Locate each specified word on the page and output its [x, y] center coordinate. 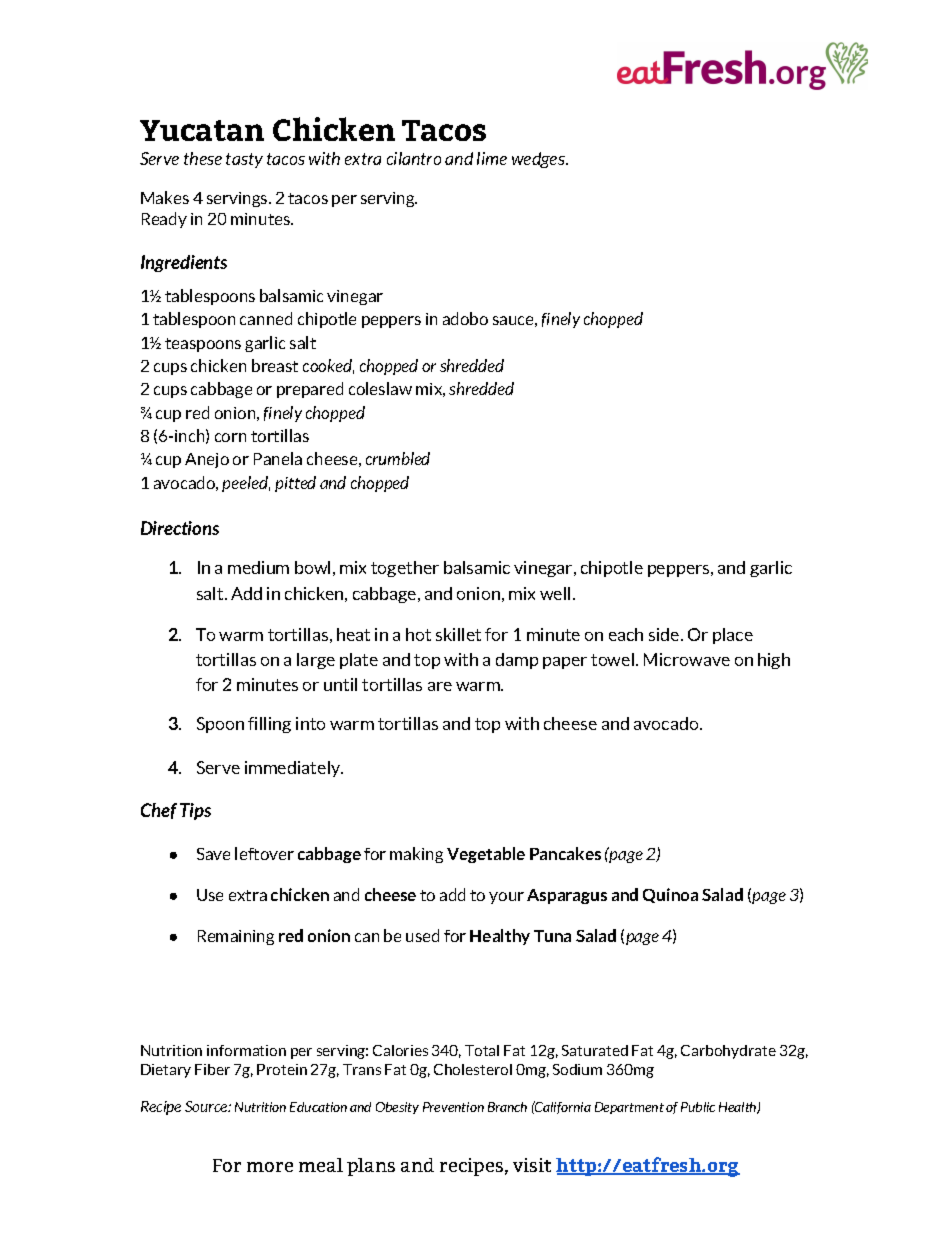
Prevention [453, 1107]
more [270, 1167]
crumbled [398, 458]
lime [492, 158]
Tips [195, 811]
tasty [244, 160]
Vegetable [486, 855]
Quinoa [670, 895]
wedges [540, 160]
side [665, 634]
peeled [246, 484]
